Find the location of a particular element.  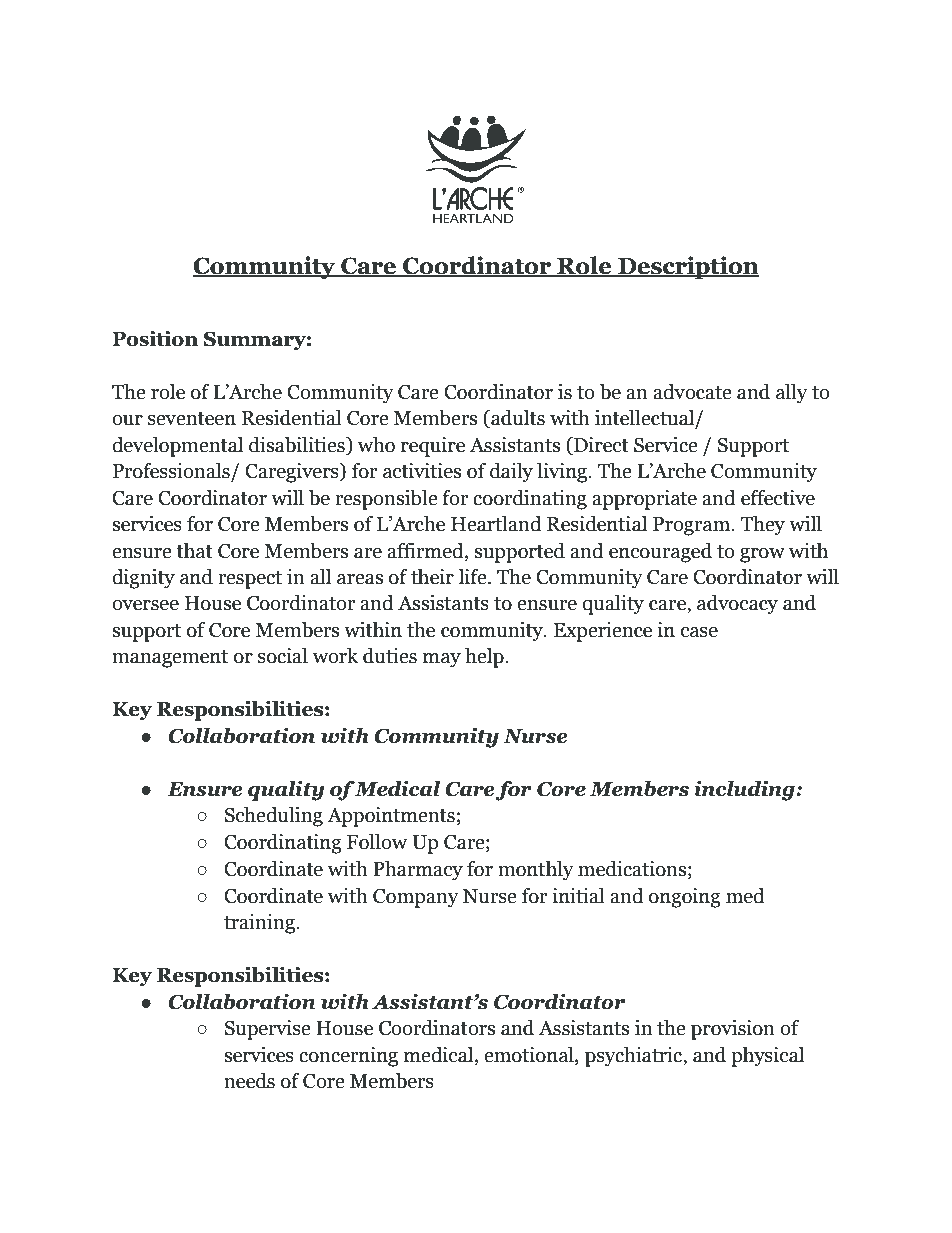

adults is located at coordinates (517, 419).
